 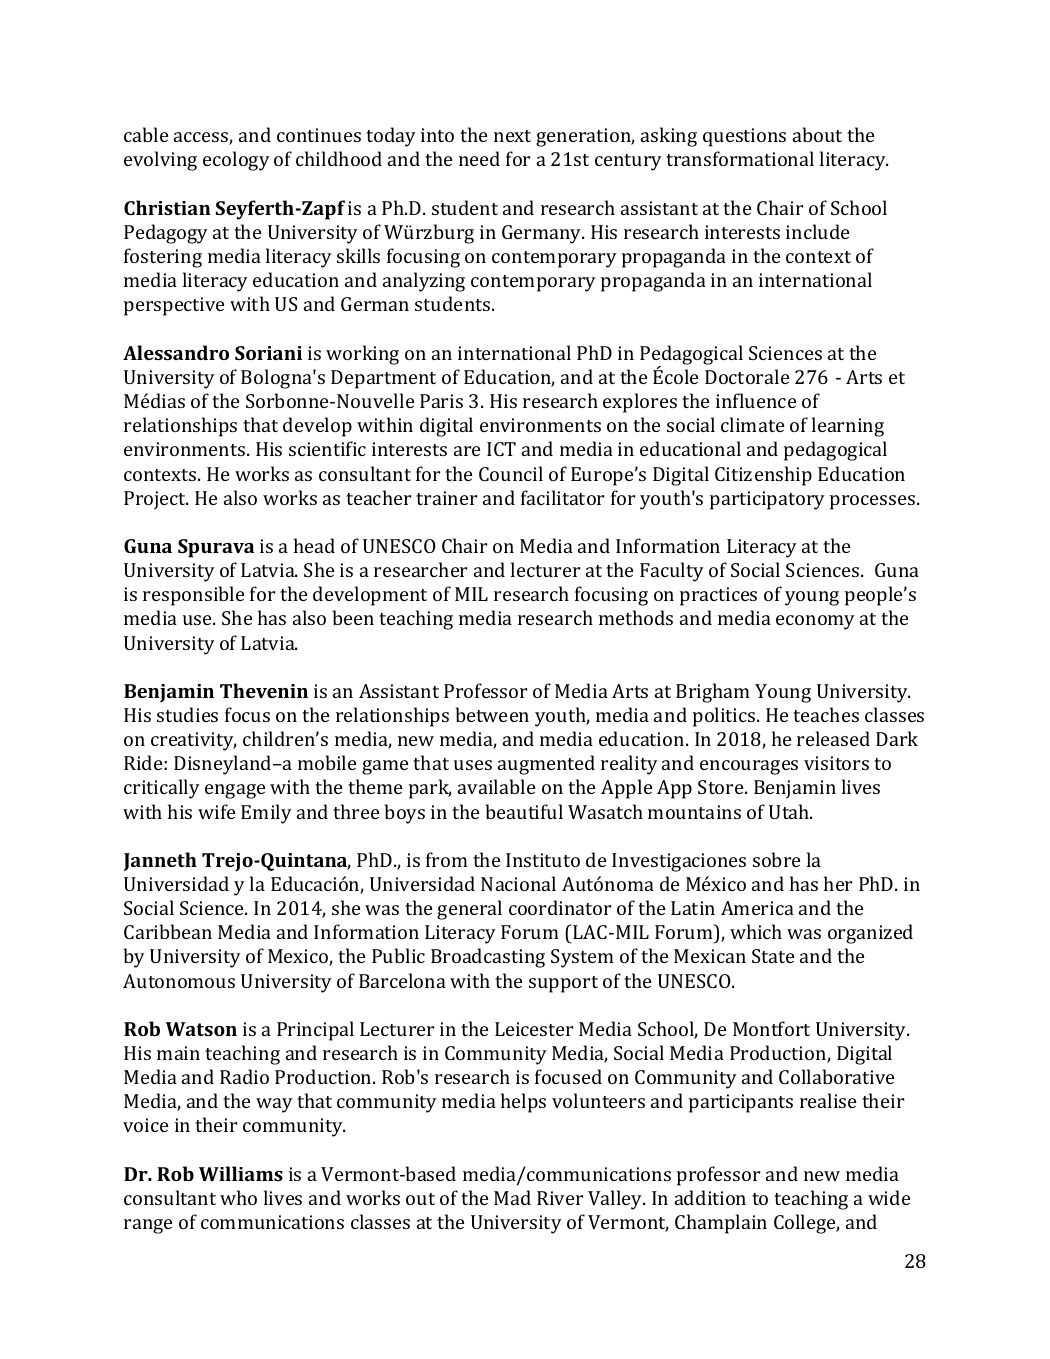 I want to click on about, so click(x=817, y=134).
